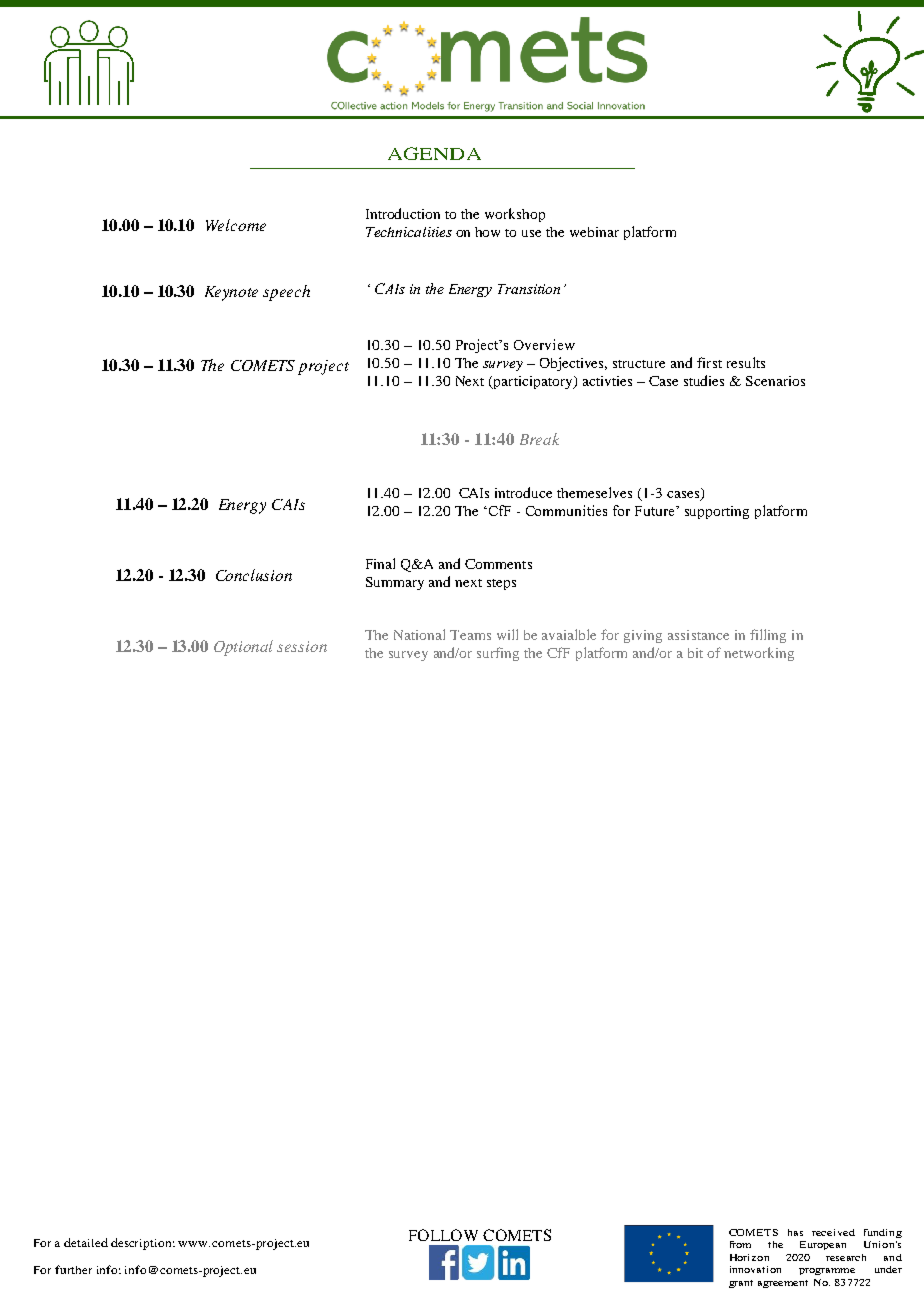  Describe the element at coordinates (498, 654) in the document. I see `surfing` at that location.
